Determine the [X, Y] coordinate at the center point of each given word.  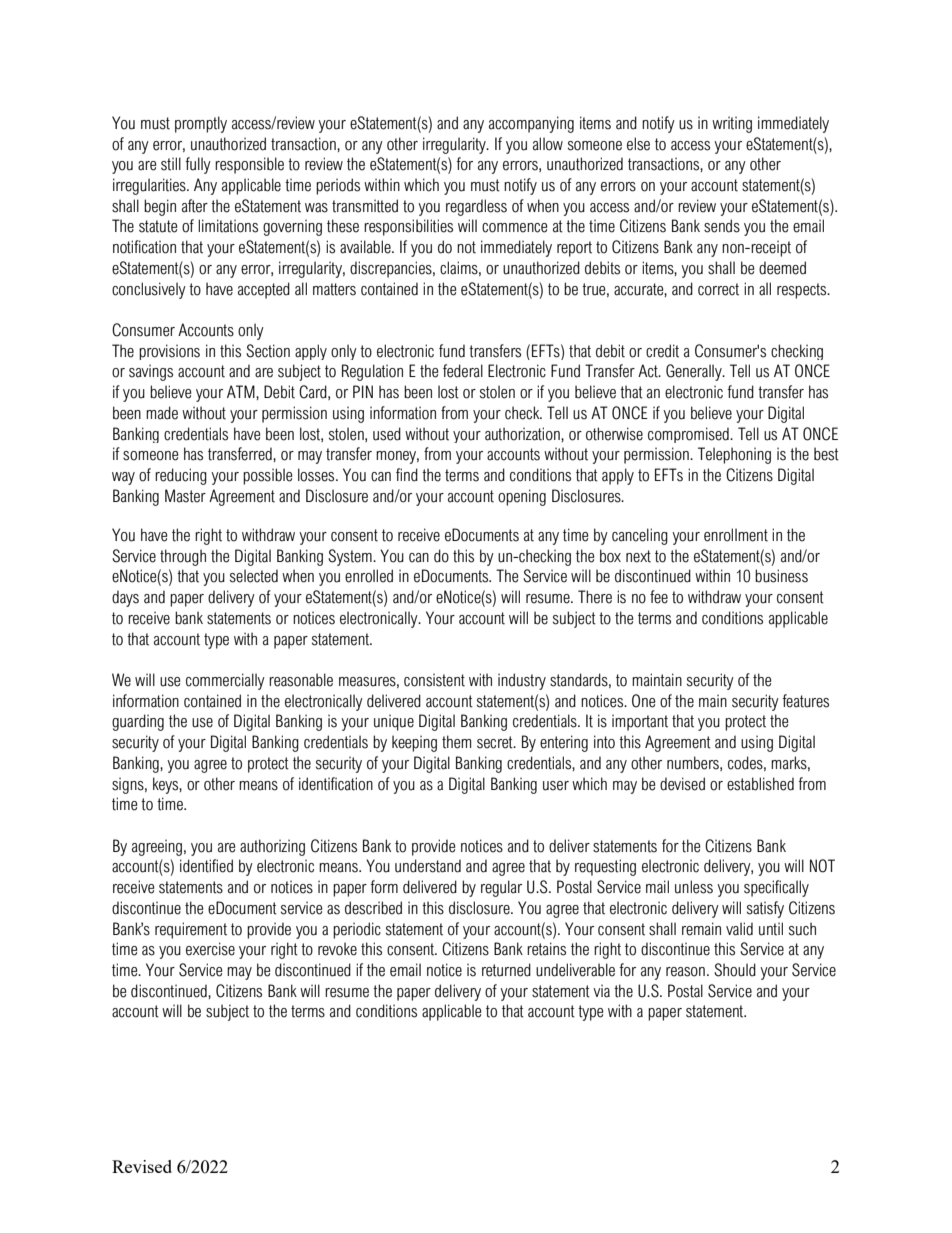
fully [198, 165]
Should [735, 970]
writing [732, 124]
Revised [142, 1166]
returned [506, 970]
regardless [476, 207]
